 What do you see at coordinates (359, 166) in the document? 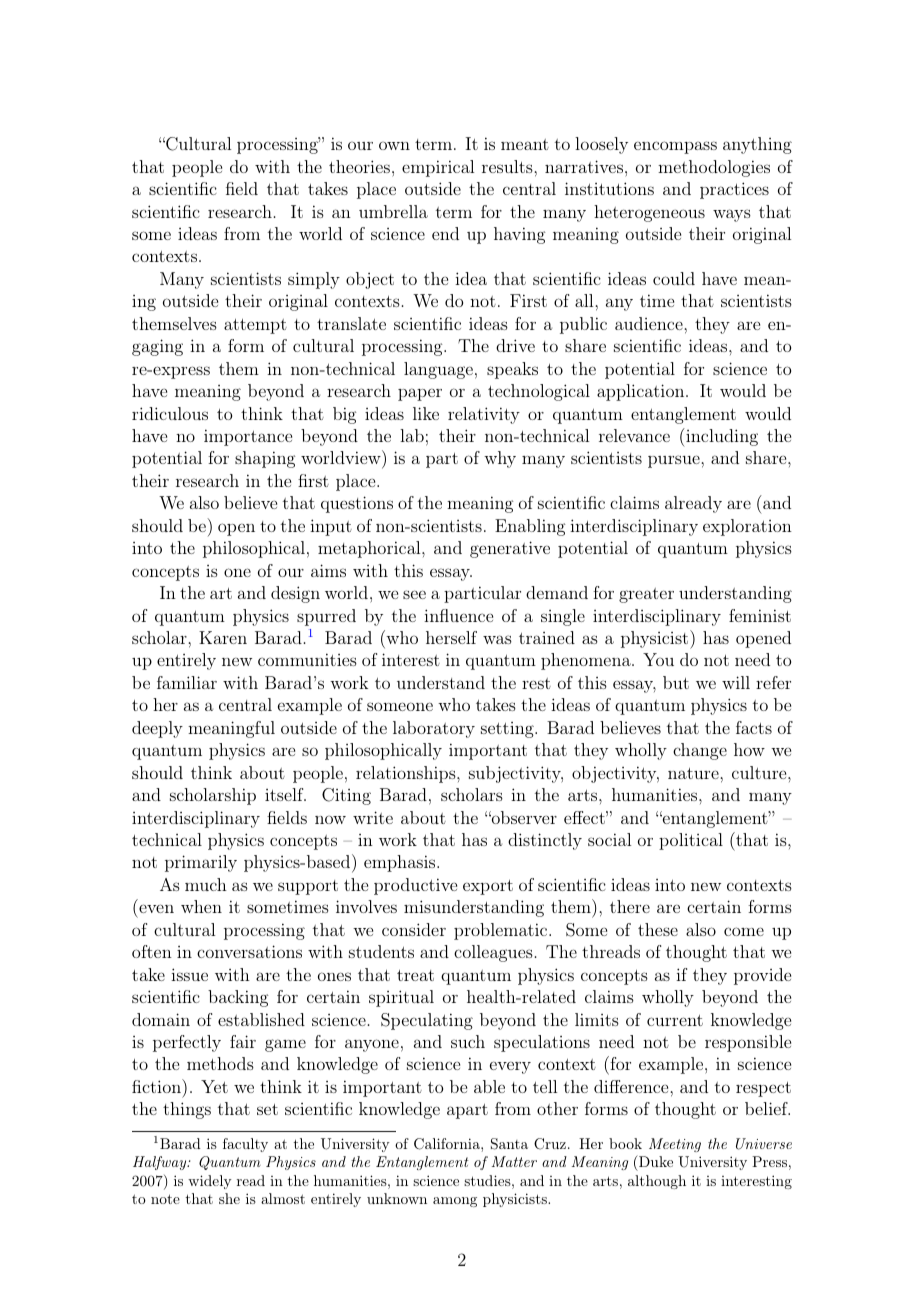
I see `theories` at bounding box center [359, 166].
